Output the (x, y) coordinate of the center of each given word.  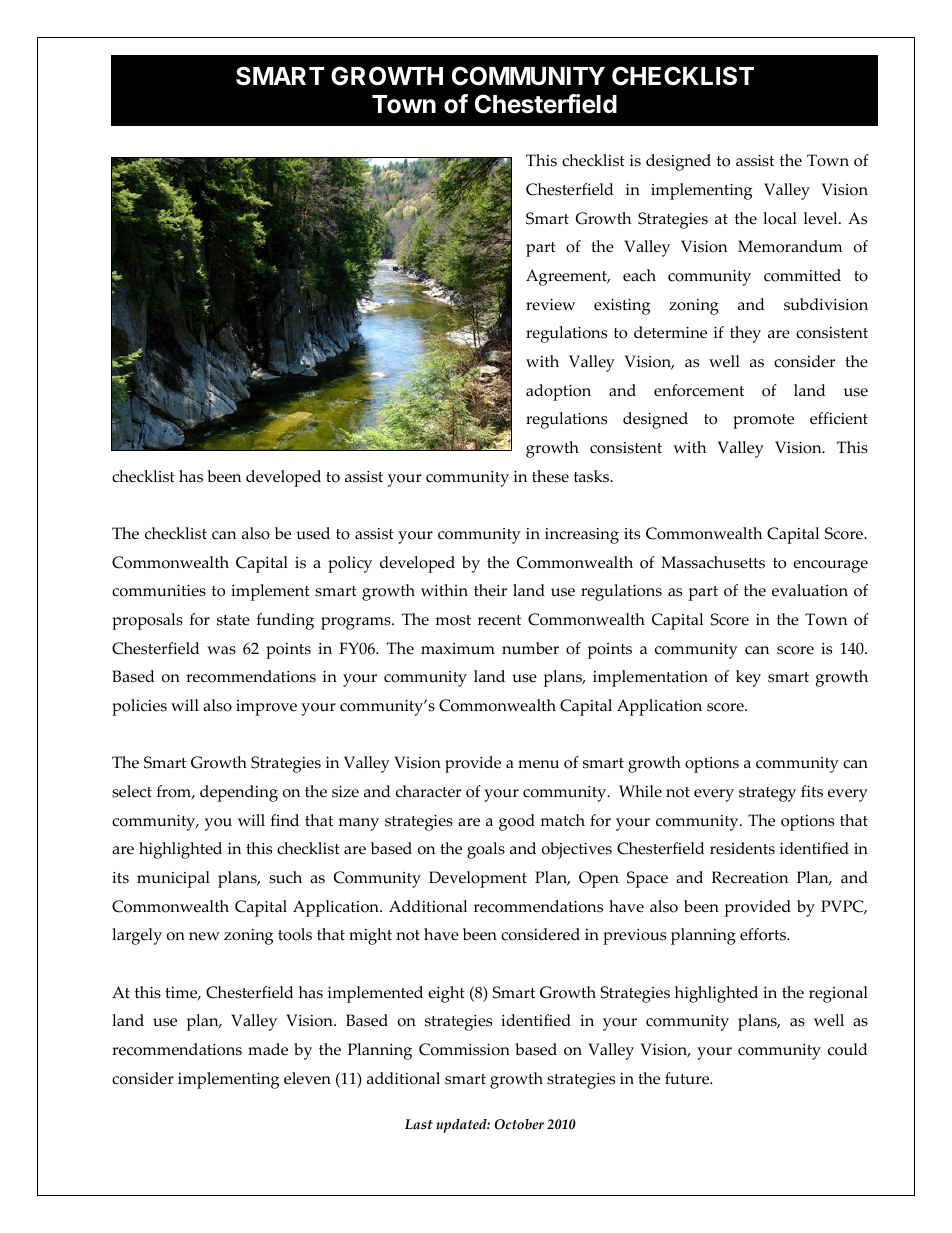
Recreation (750, 877)
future (688, 1078)
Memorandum (790, 246)
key (748, 678)
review (550, 305)
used (313, 533)
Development (478, 879)
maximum (458, 649)
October (519, 1124)
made (268, 1049)
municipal (173, 879)
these (550, 476)
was (221, 650)
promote (763, 421)
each (639, 275)
